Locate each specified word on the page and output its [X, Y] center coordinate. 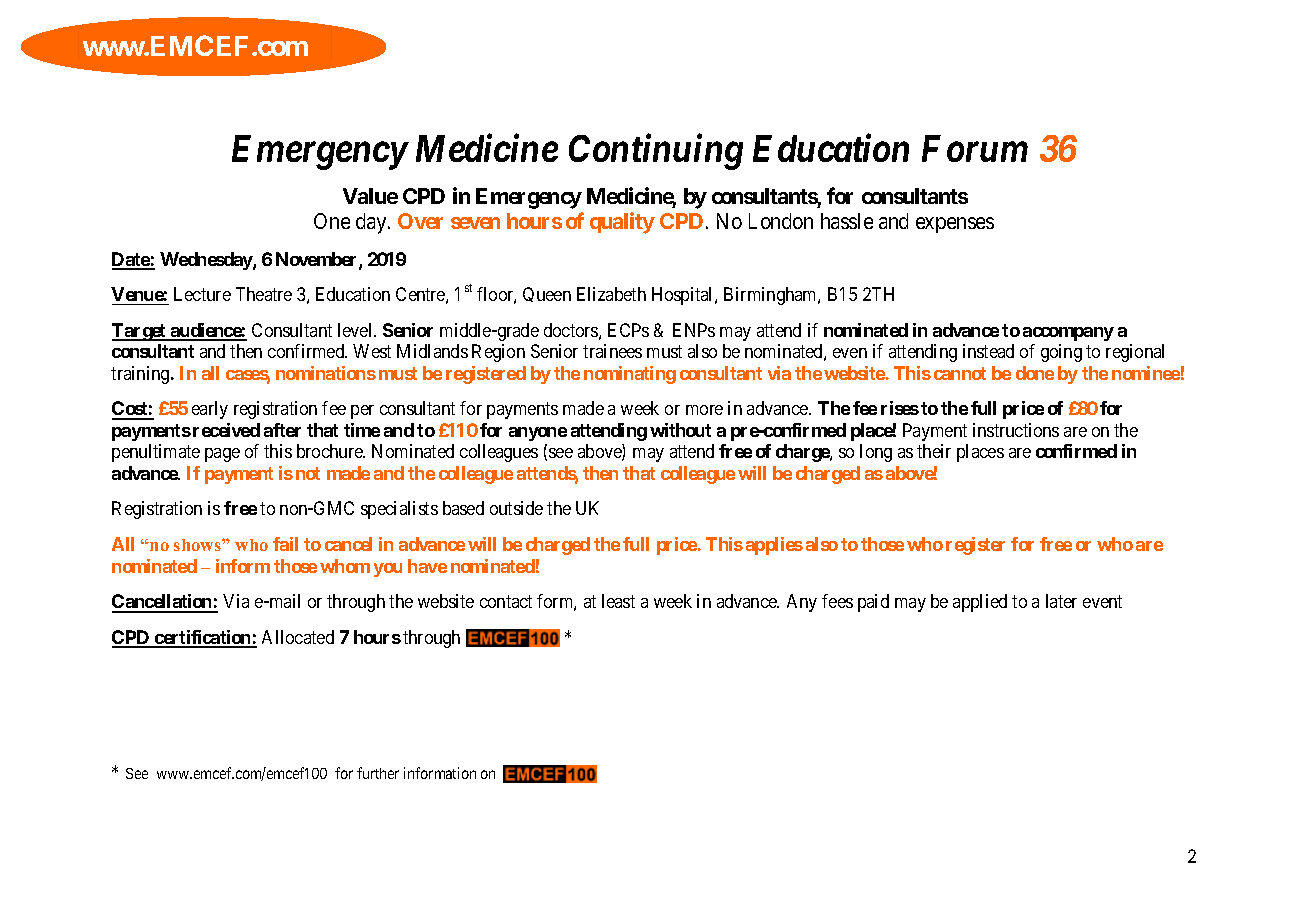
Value [370, 196]
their [934, 451]
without [680, 430]
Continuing [656, 152]
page [222, 455]
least [618, 601]
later [1061, 601]
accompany [1068, 334]
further [378, 773]
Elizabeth [611, 294]
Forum [975, 148]
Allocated [298, 637]
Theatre [264, 294]
